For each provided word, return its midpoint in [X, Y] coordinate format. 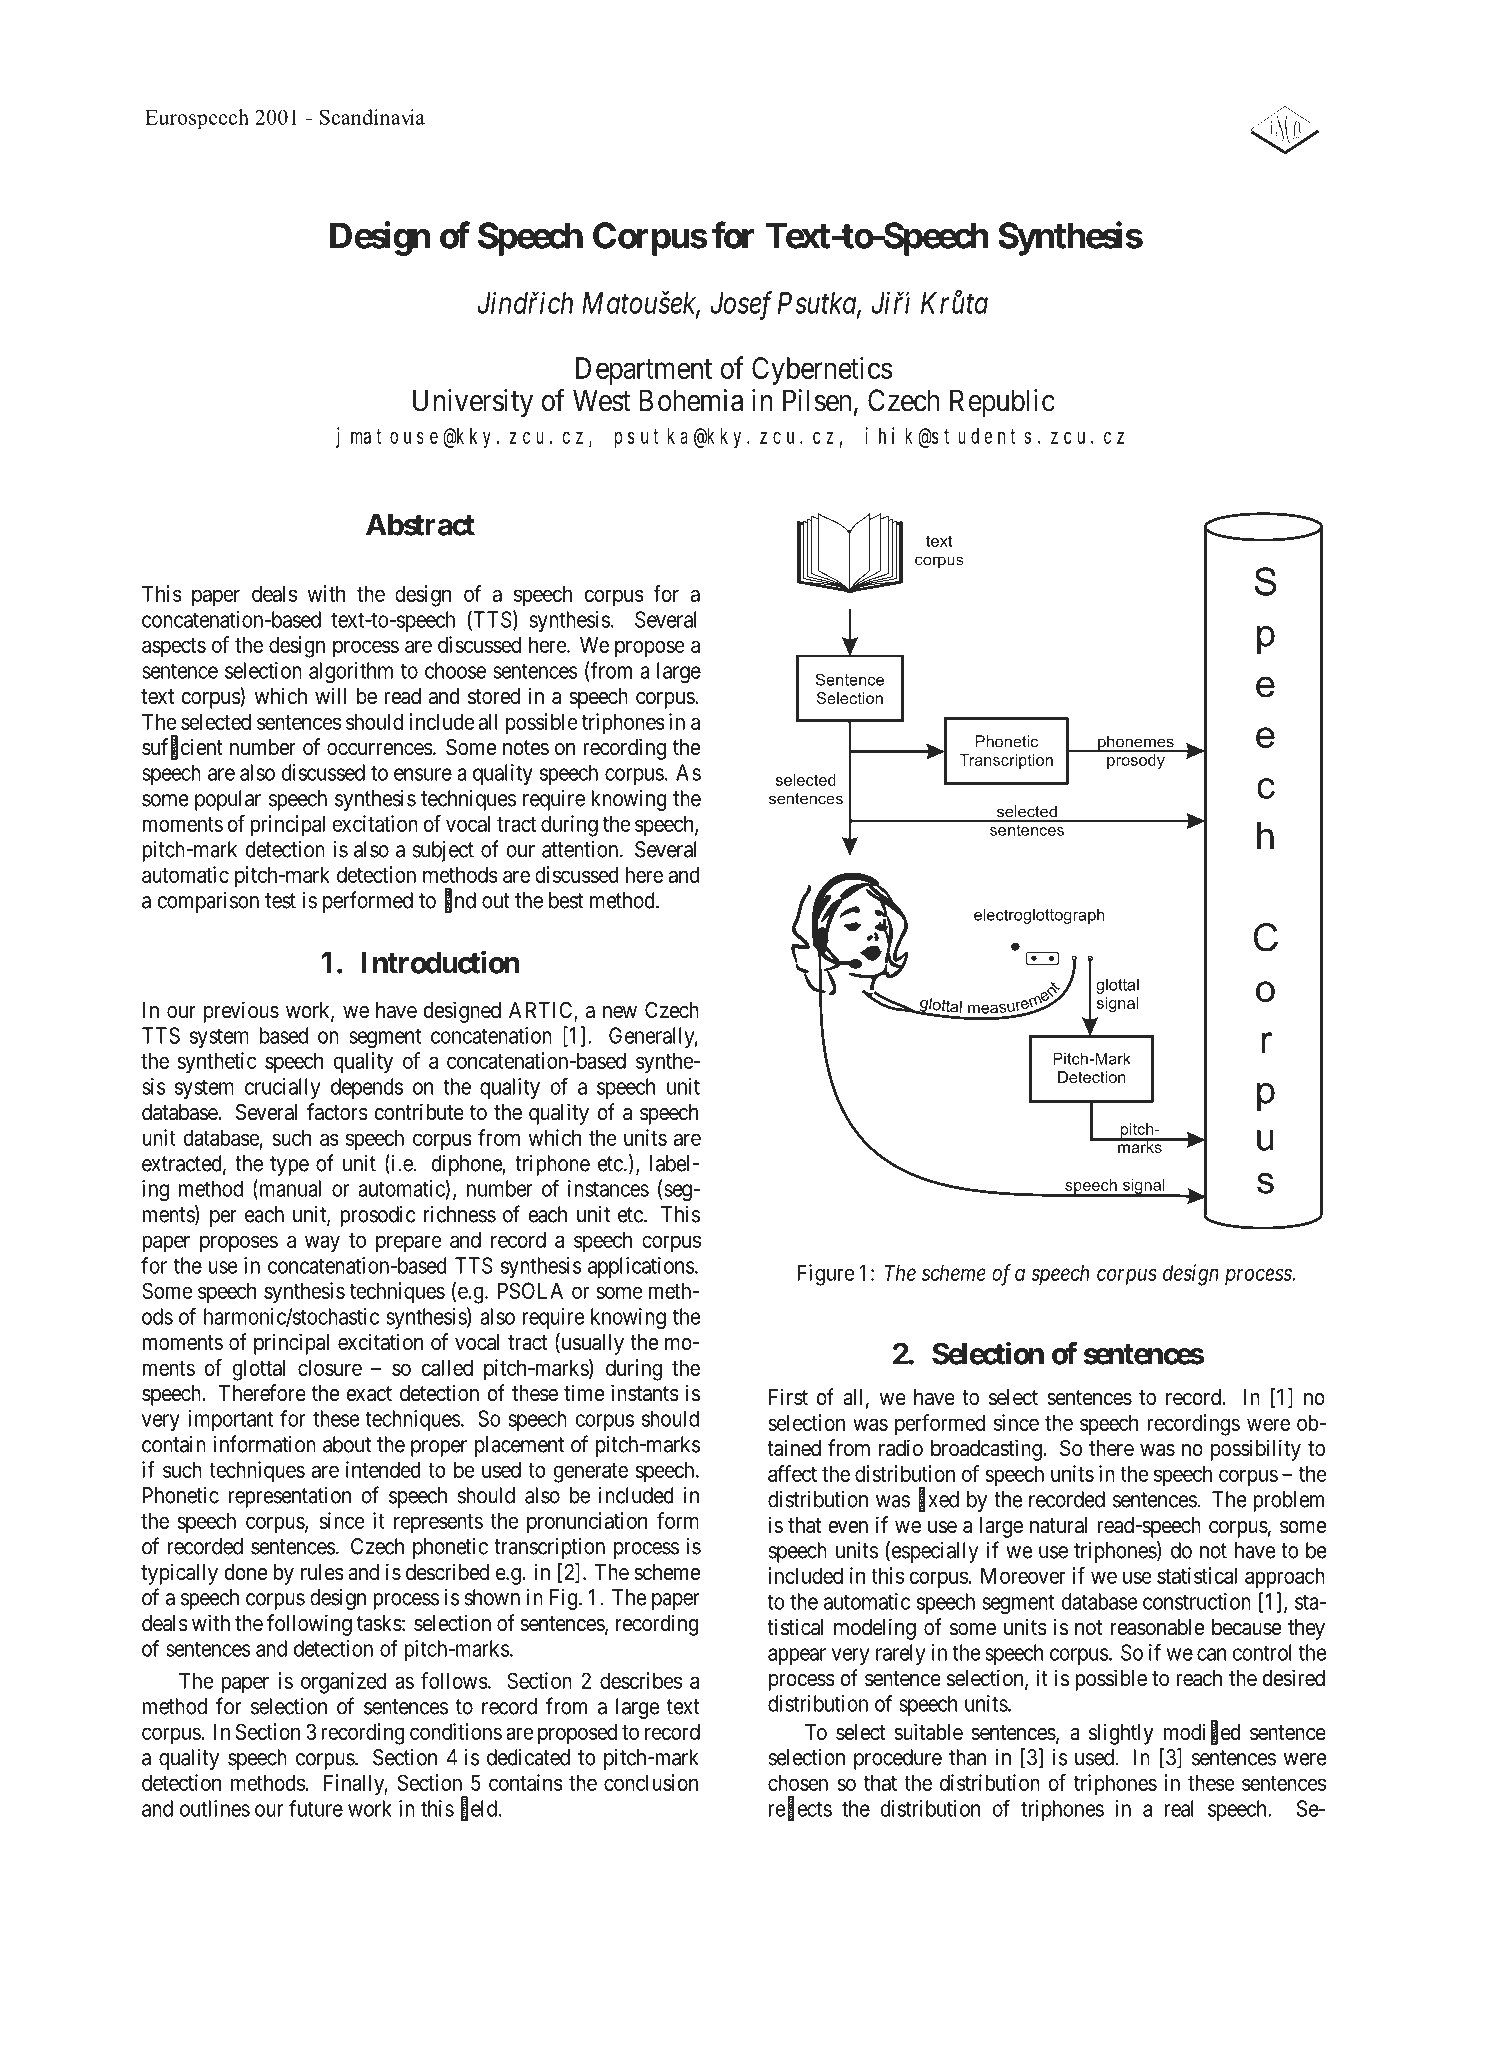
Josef [741, 305]
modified [1202, 1732]
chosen [798, 1782]
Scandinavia [372, 117]
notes [526, 748]
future [316, 1808]
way [322, 1244]
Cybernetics [822, 371]
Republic [1002, 403]
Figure [825, 1275]
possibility [1256, 1450]
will [331, 695]
